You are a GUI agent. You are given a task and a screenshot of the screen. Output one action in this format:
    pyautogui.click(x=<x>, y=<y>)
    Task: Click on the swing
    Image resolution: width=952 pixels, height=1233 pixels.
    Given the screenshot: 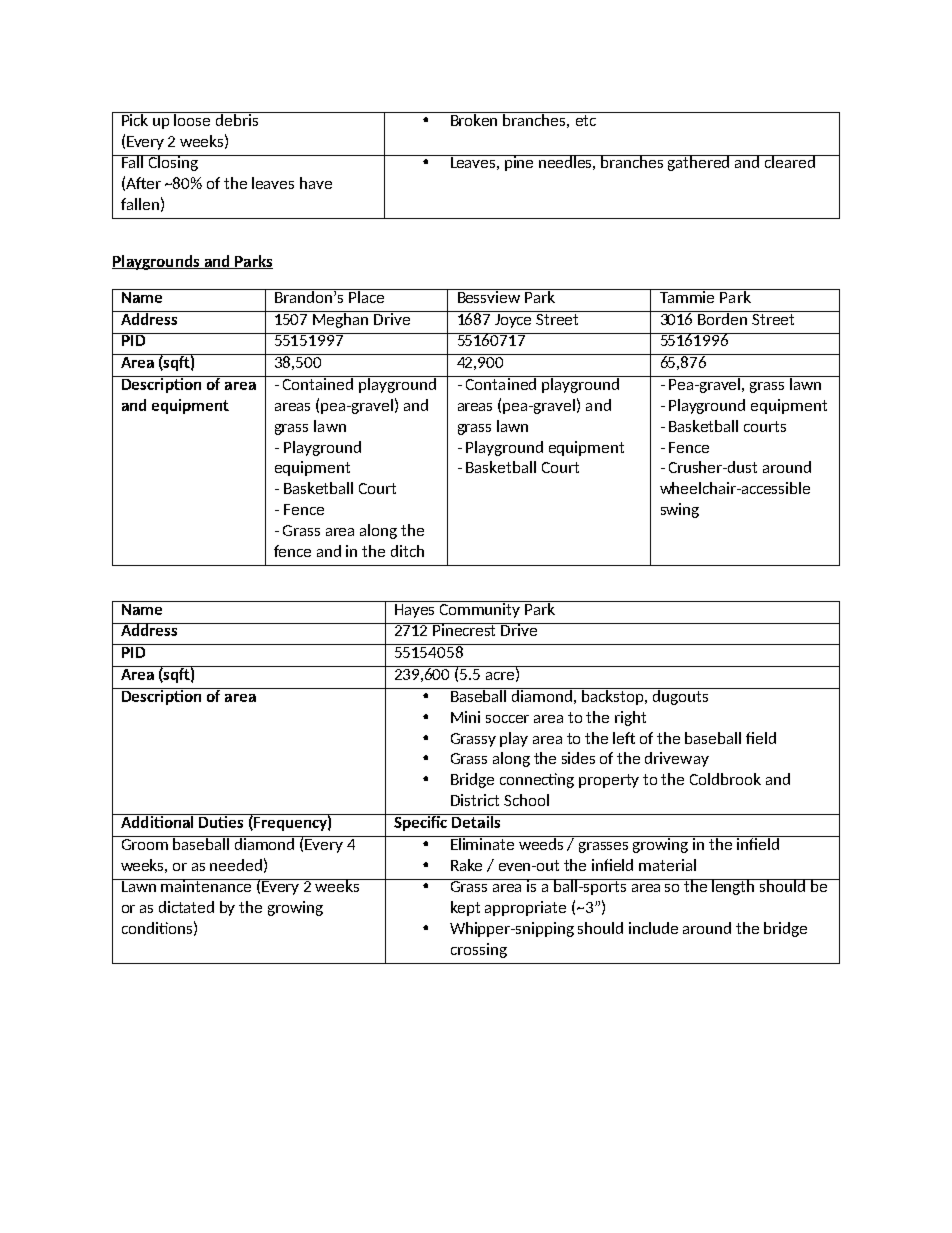 What is the action you would take?
    pyautogui.click(x=680, y=510)
